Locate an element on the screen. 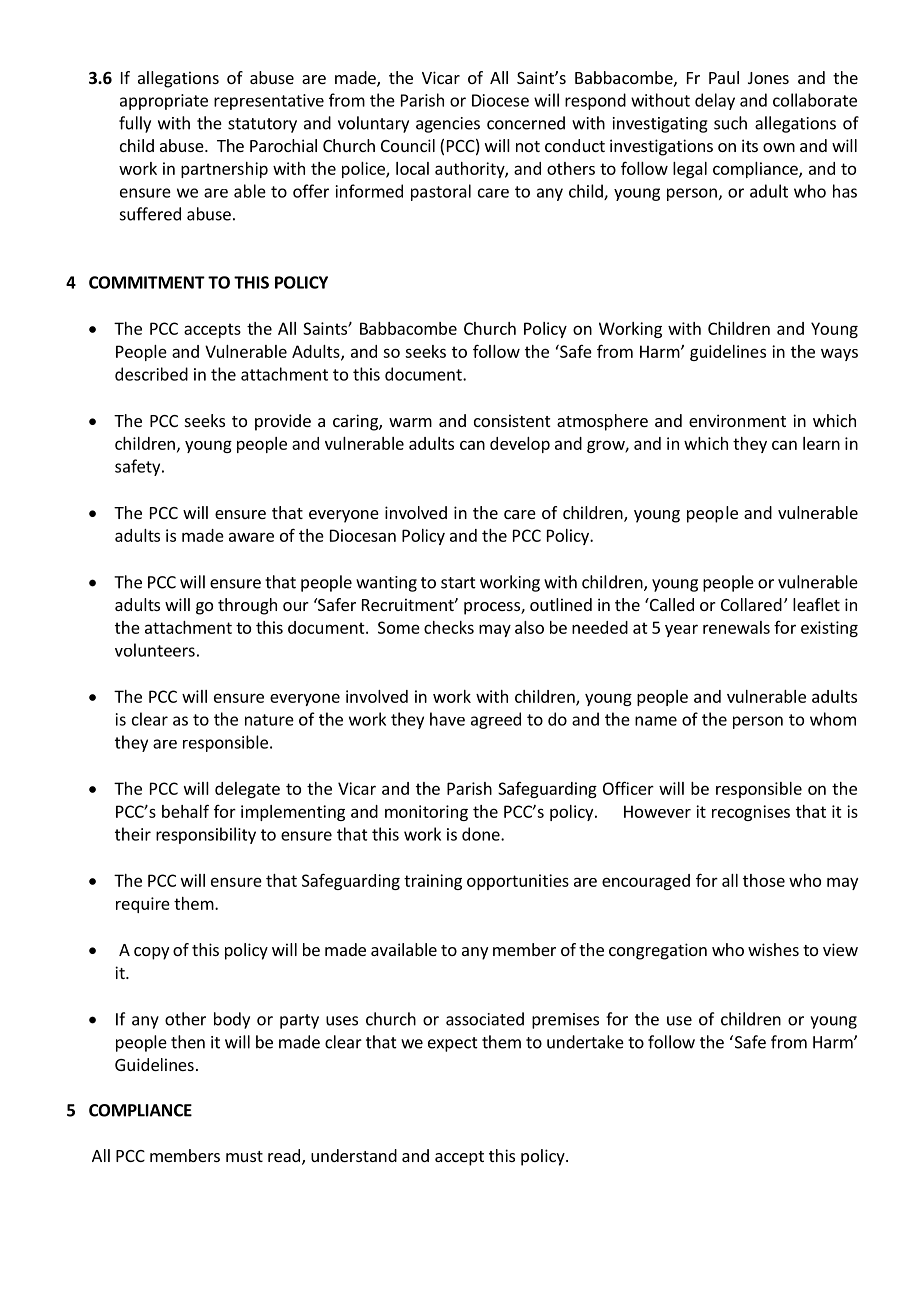 This screenshot has width=924, height=1307. described is located at coordinates (151, 374).
